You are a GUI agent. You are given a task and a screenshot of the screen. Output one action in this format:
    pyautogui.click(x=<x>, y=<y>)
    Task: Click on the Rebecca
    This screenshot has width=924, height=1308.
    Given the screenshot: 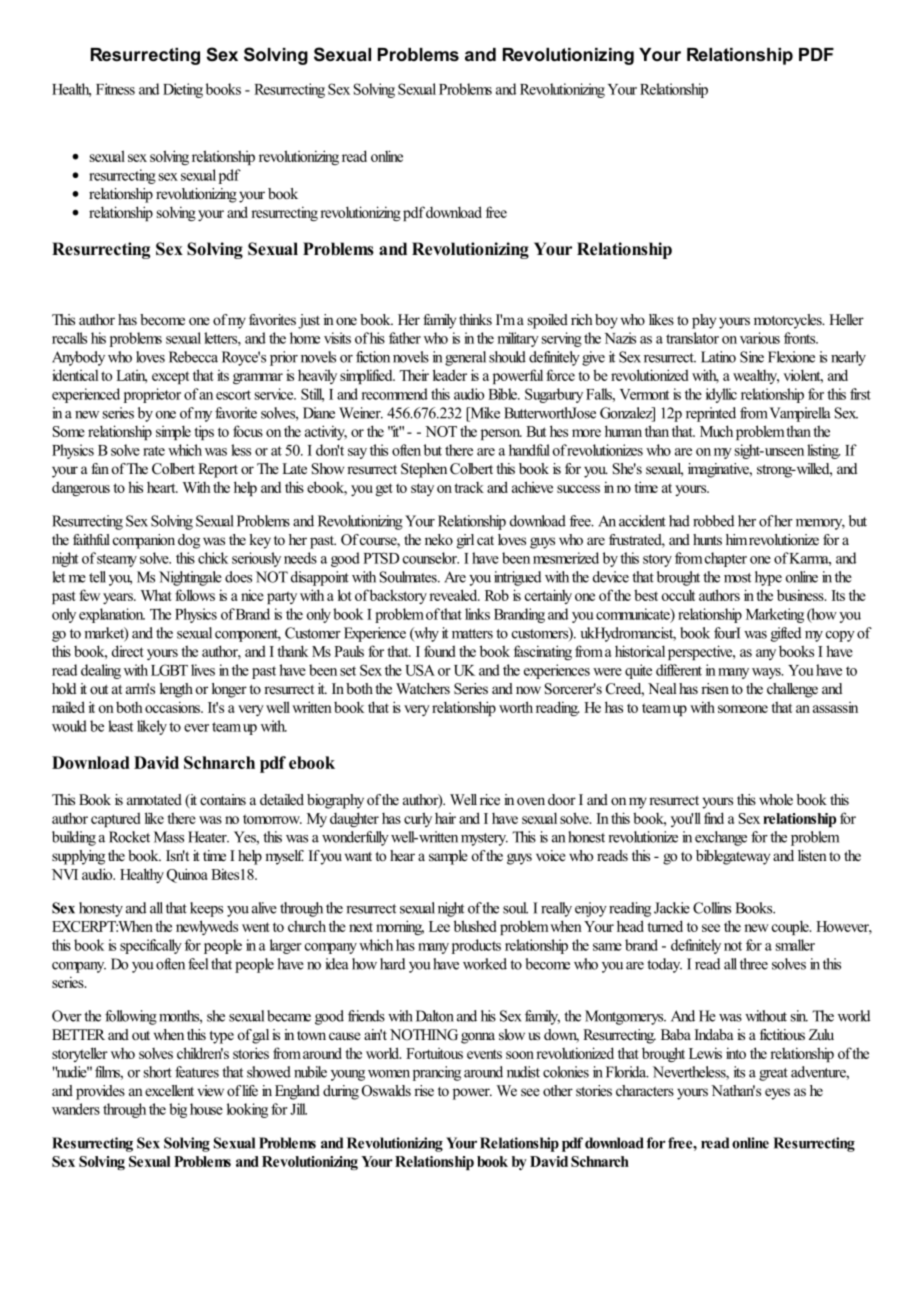 What is the action you would take?
    pyautogui.click(x=193, y=357)
